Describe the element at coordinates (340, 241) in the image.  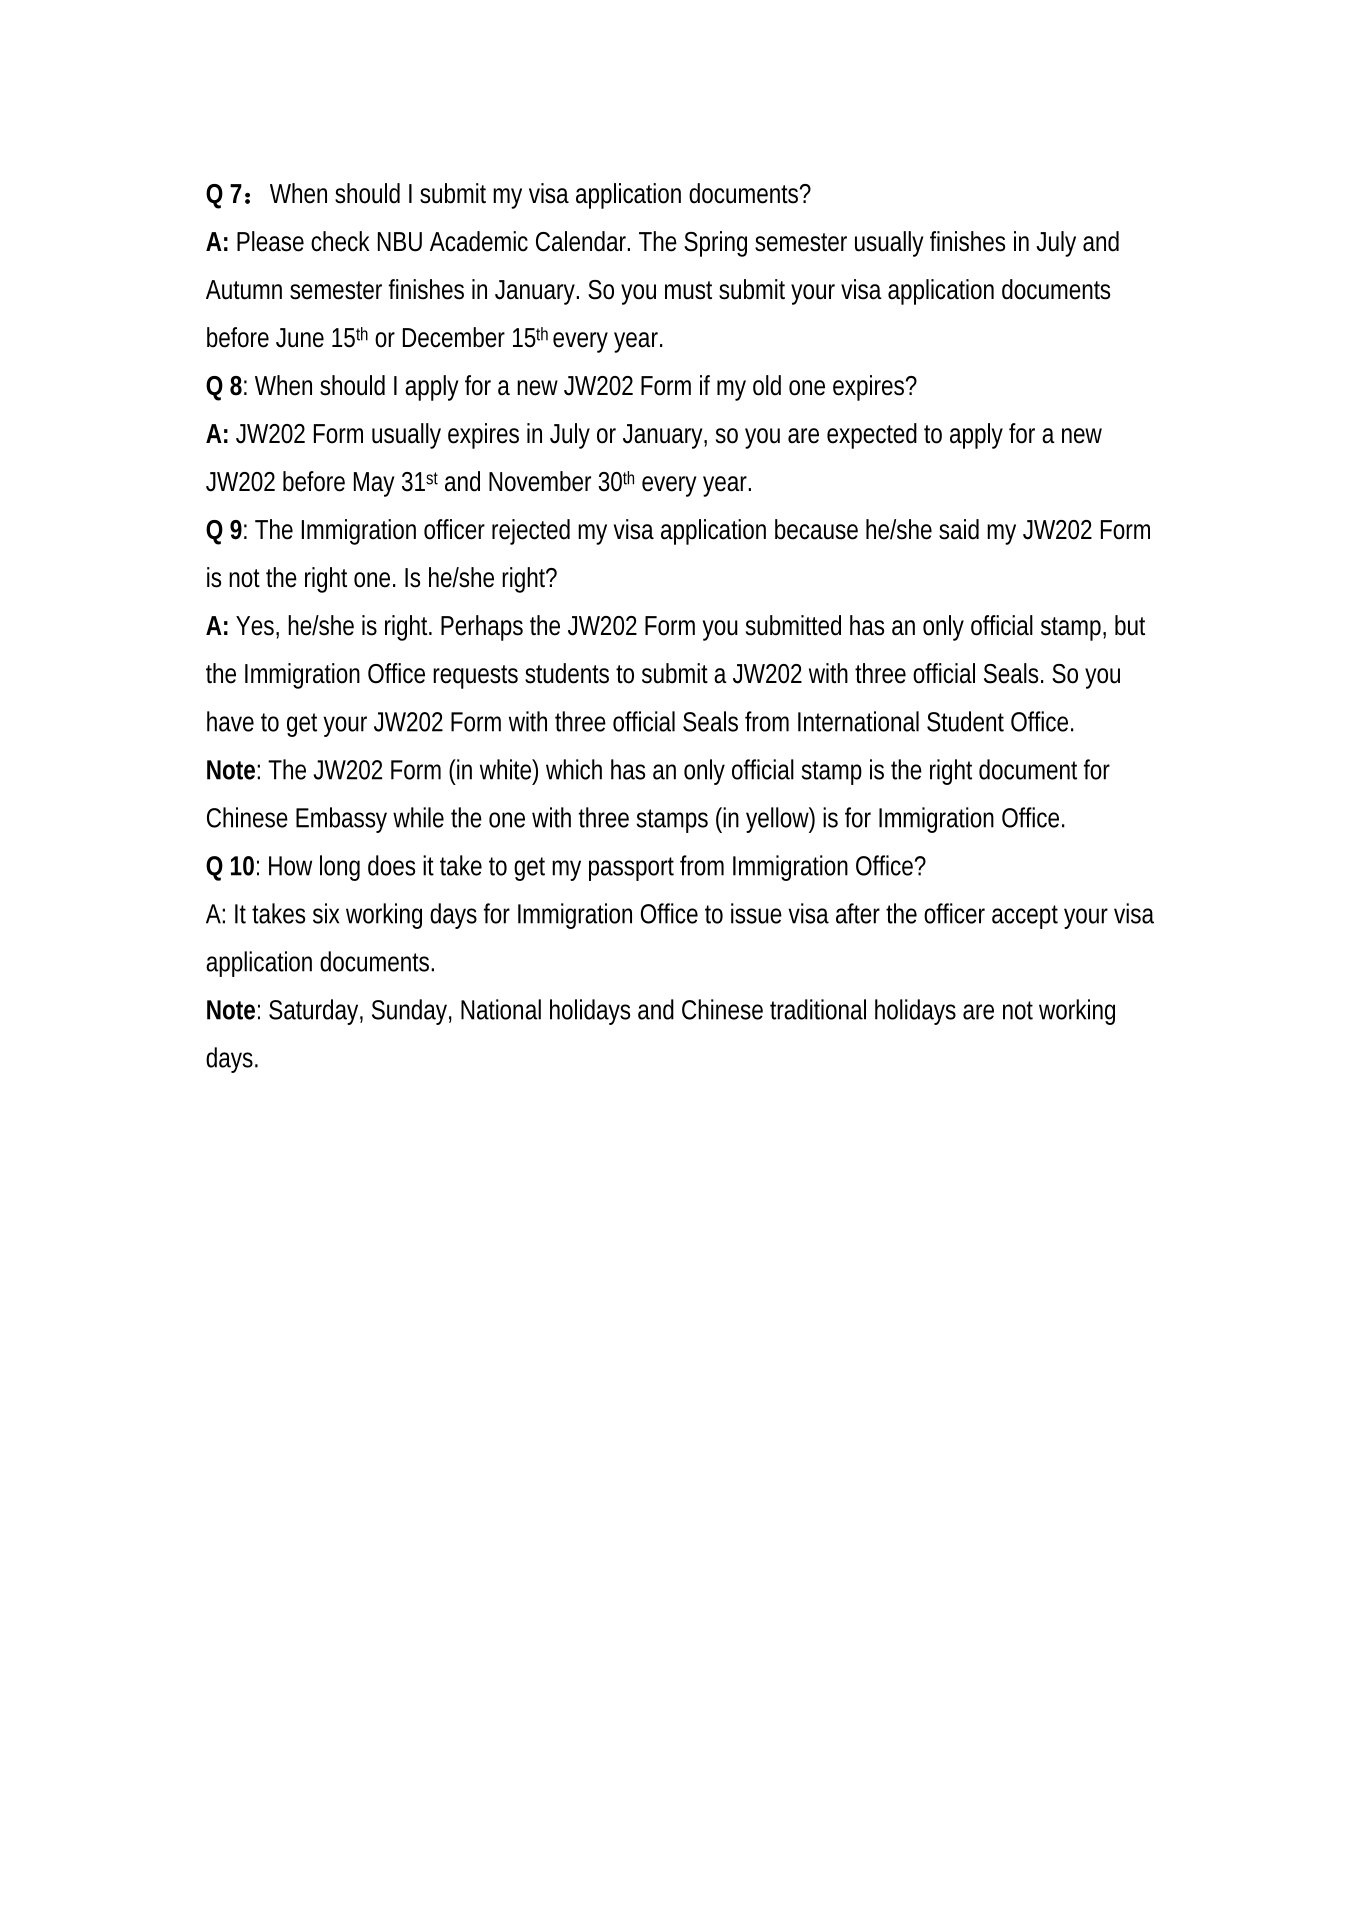
I see `check` at that location.
